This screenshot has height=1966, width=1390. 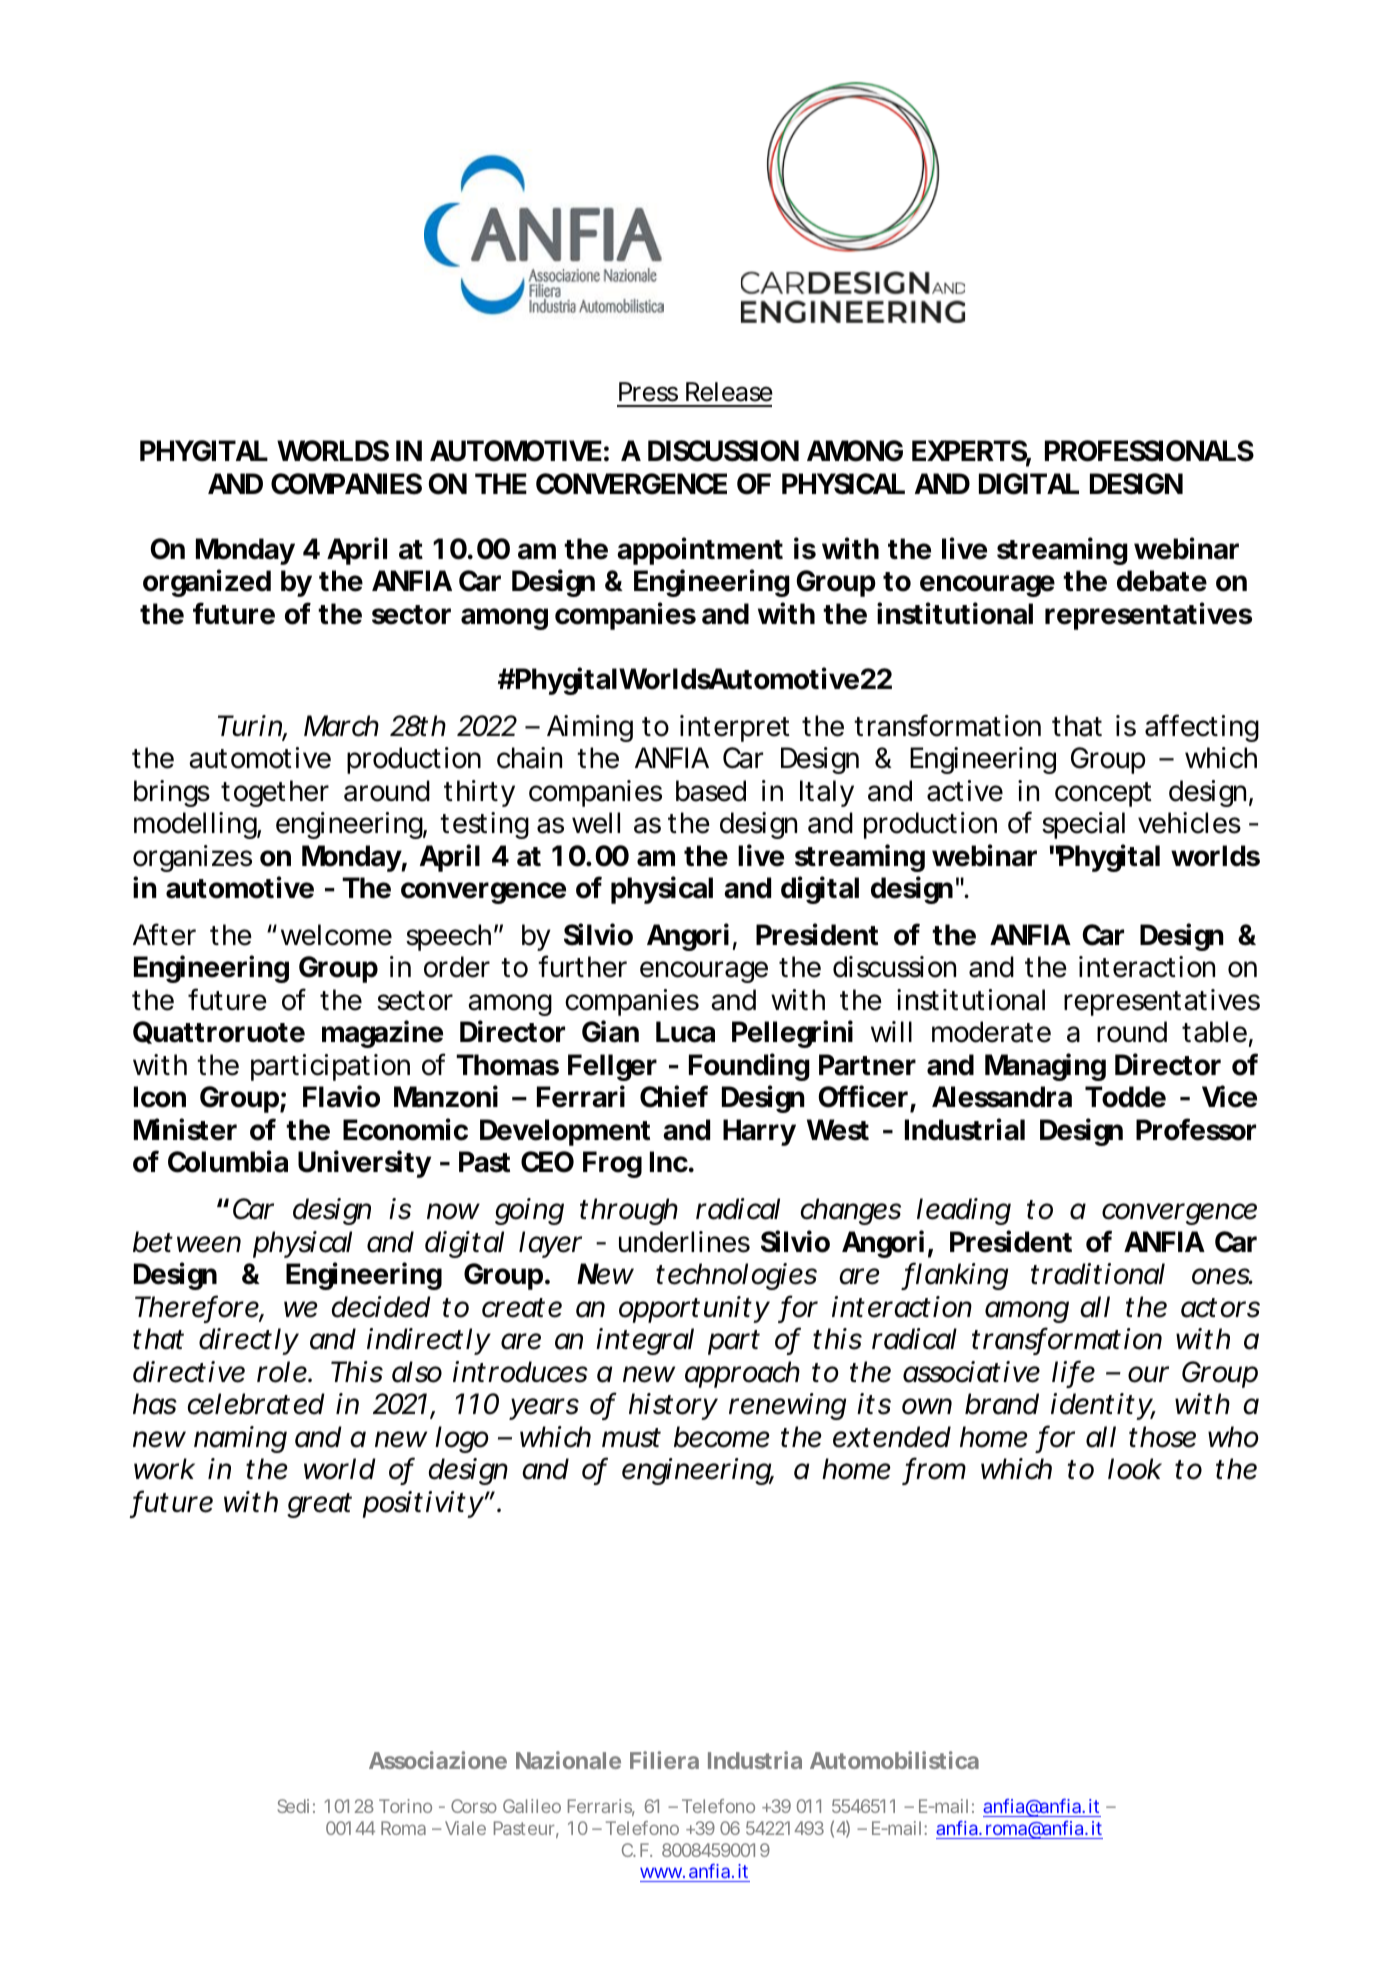 What do you see at coordinates (568, 1760) in the screenshot?
I see `Nazionale` at bounding box center [568, 1760].
